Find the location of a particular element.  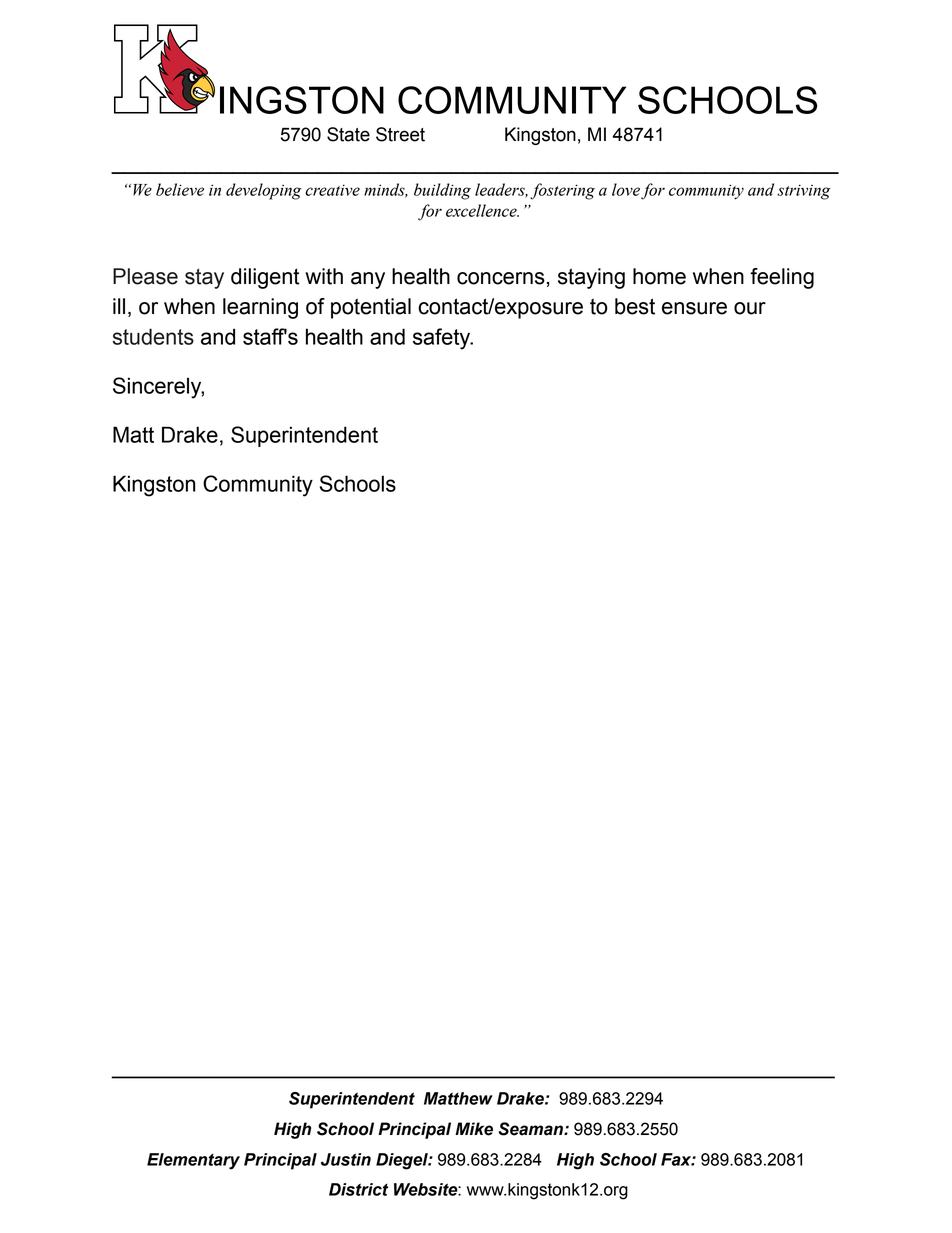

safety is located at coordinates (443, 339).
